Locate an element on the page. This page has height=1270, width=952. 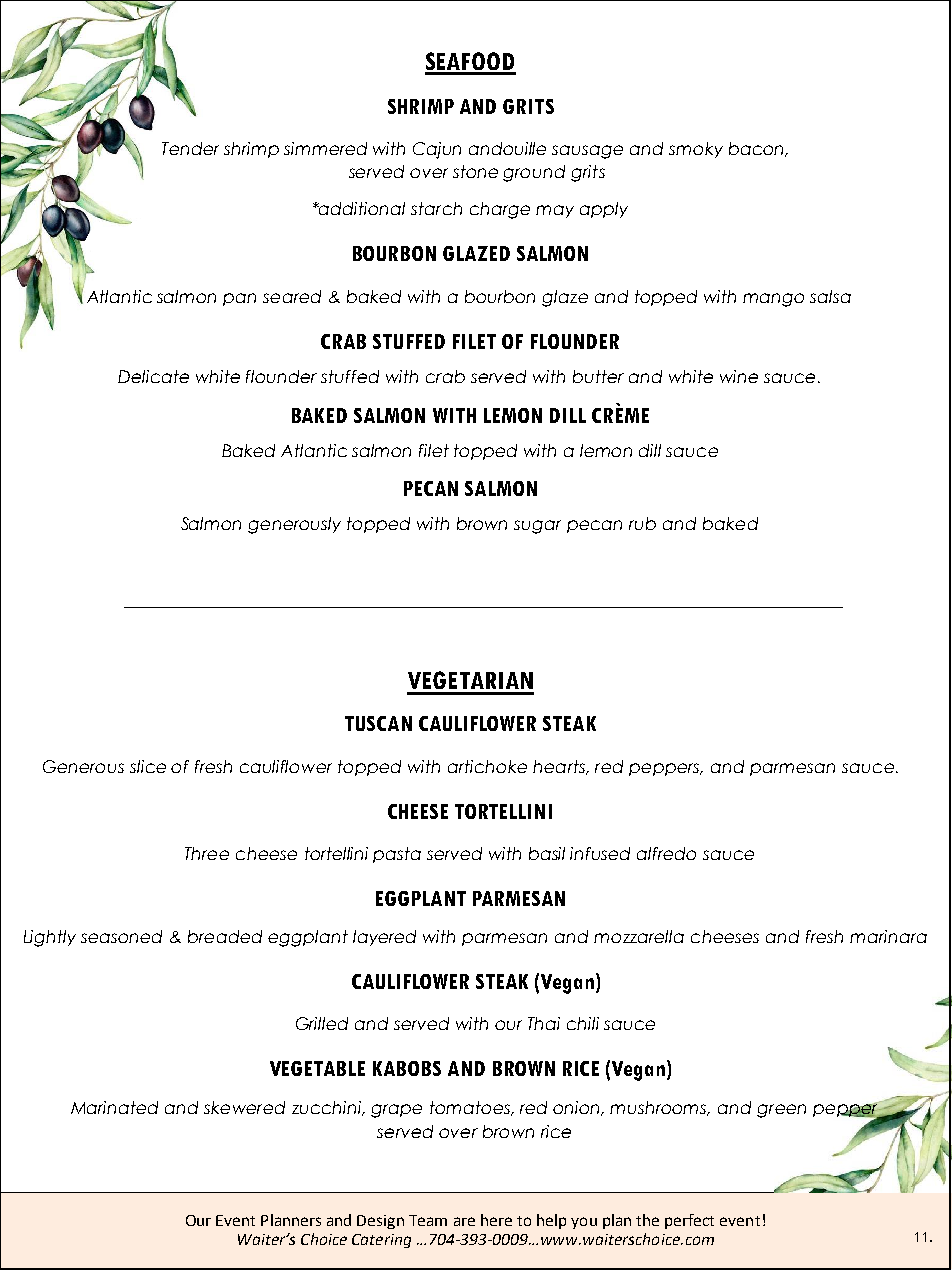
slice is located at coordinates (148, 766).
